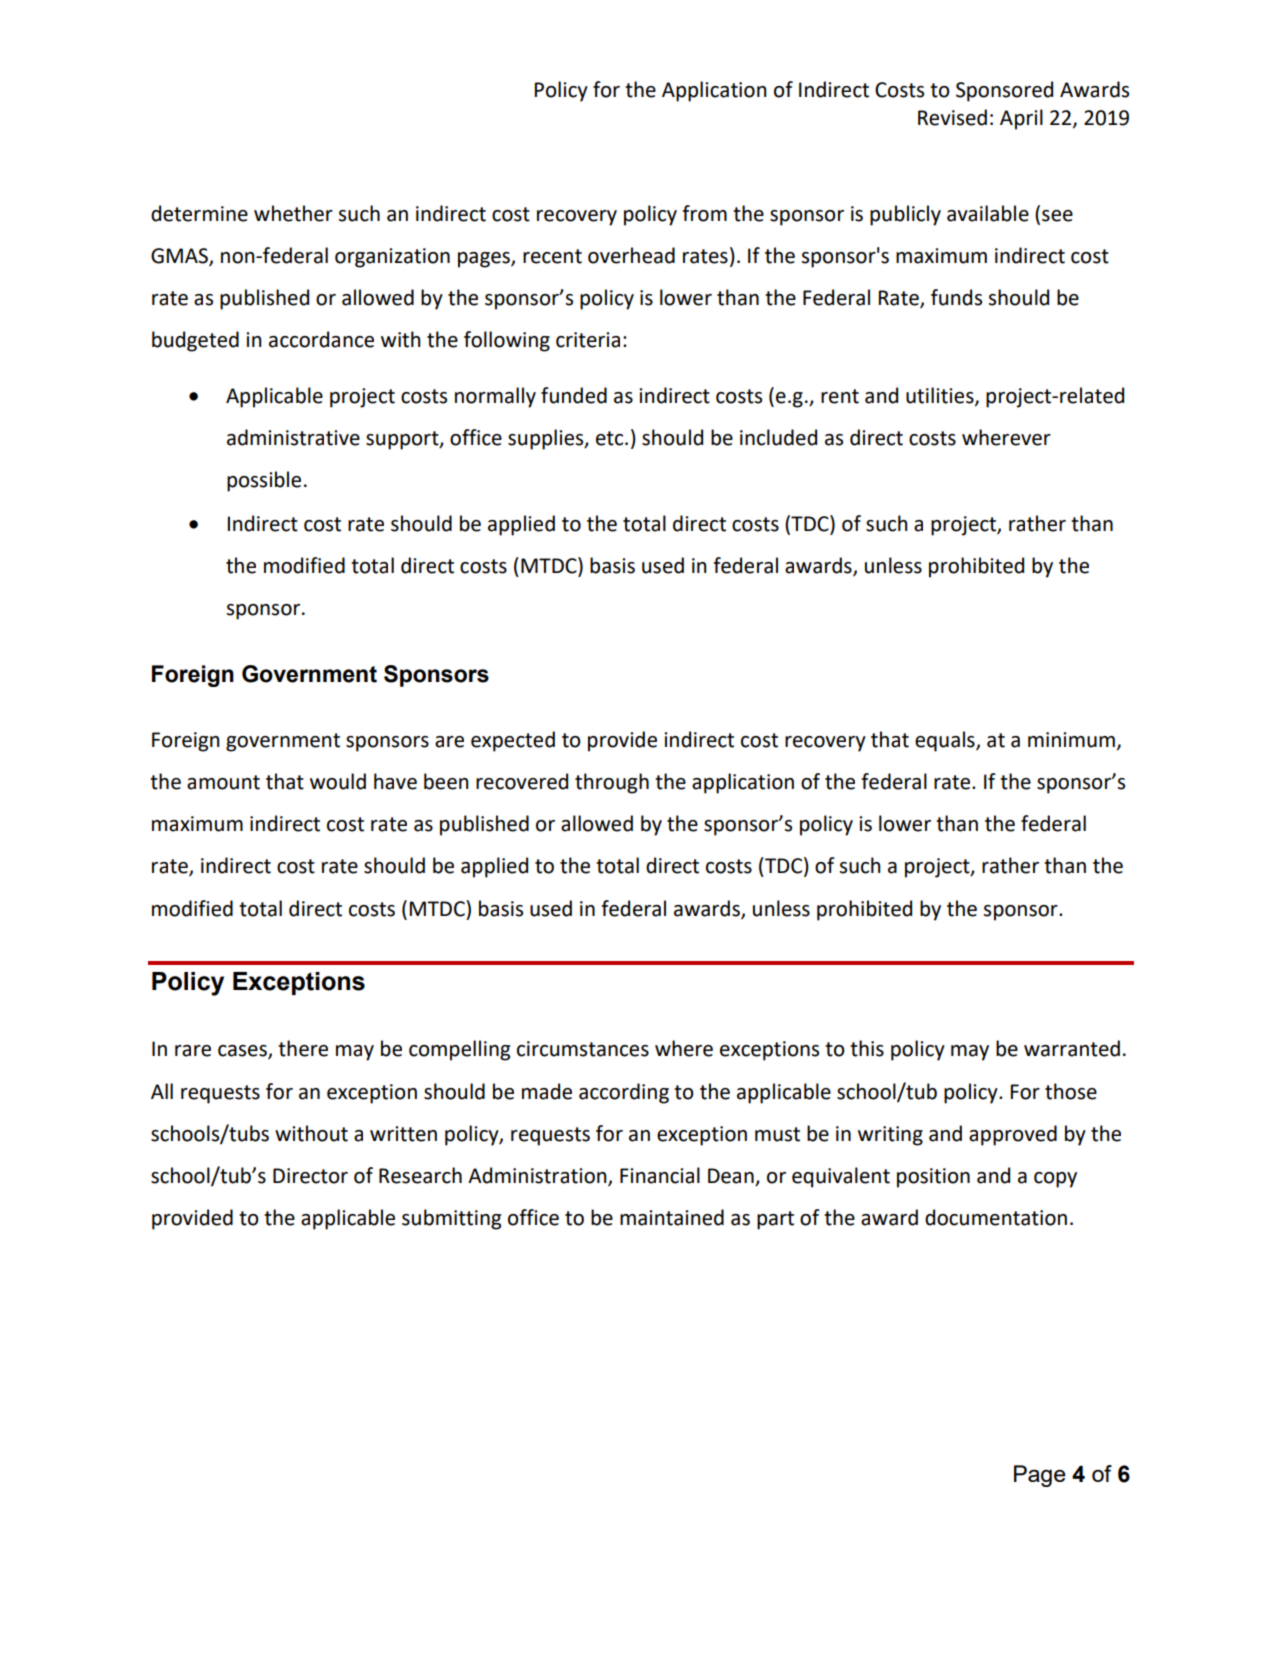 The image size is (1281, 1657). What do you see at coordinates (612, 783) in the screenshot?
I see `through` at bounding box center [612, 783].
